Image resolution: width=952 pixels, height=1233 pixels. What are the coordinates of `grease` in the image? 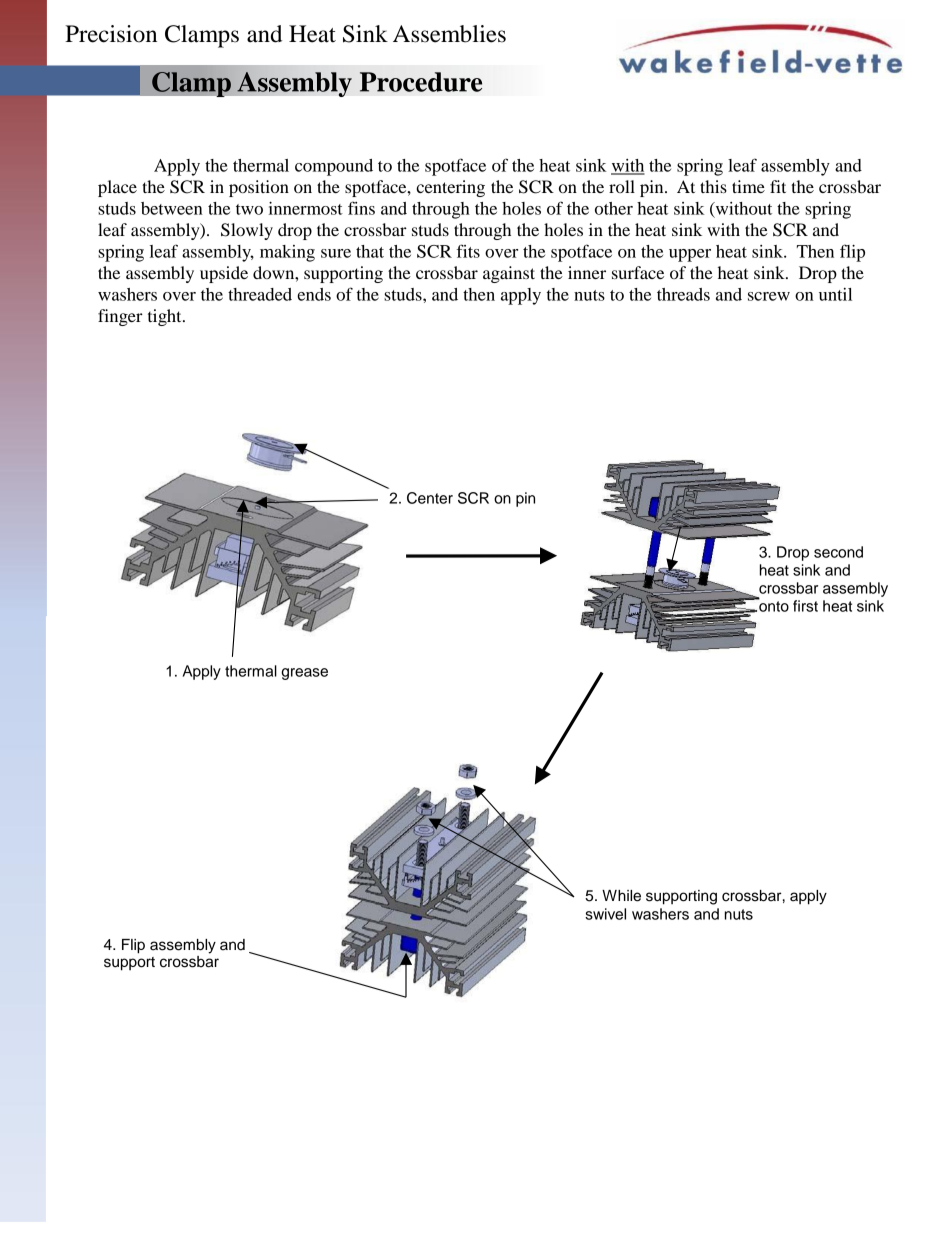 It's located at (304, 674).
